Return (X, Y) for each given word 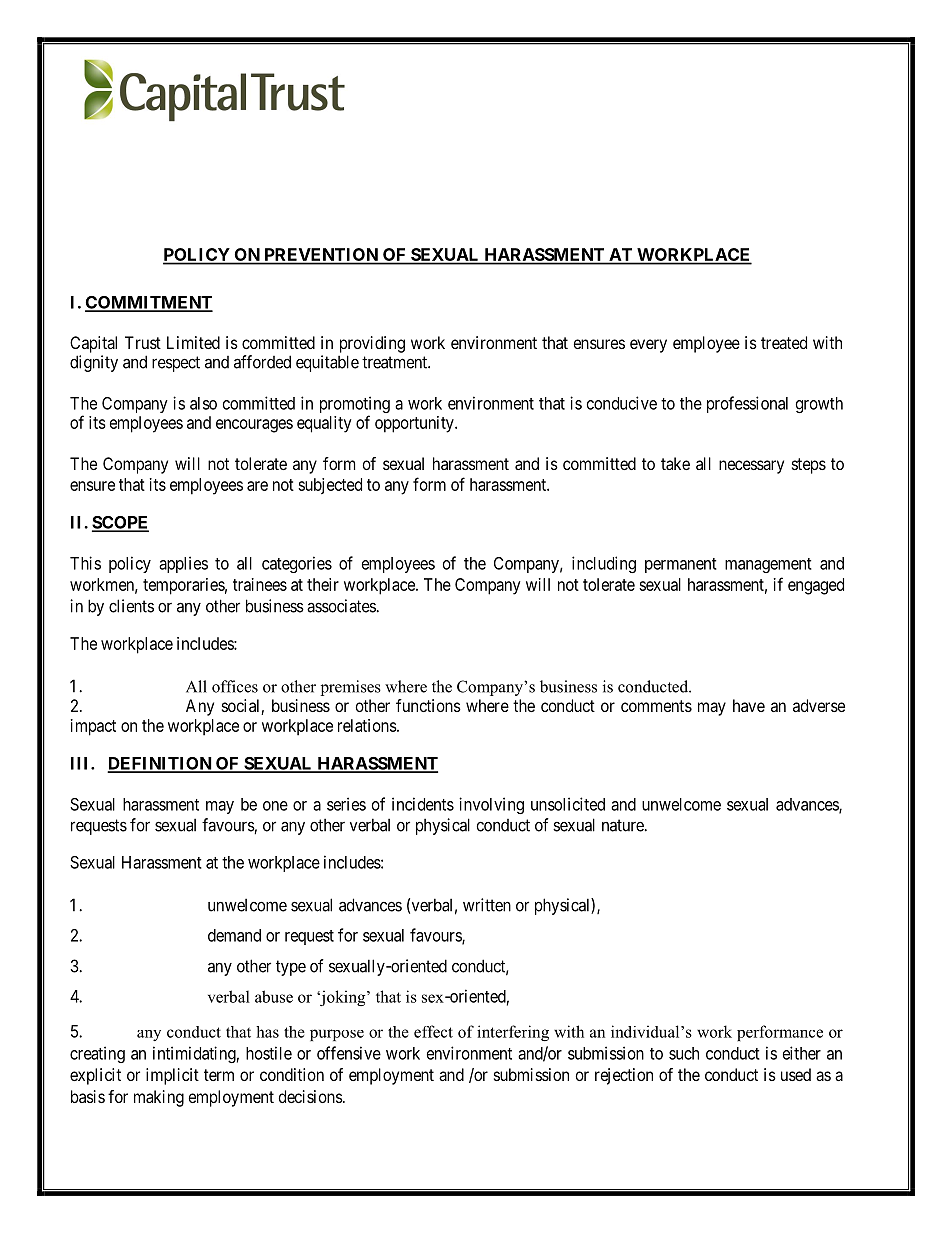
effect (433, 1031)
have (749, 705)
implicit (172, 1076)
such (684, 1053)
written (487, 905)
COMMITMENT (149, 303)
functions (428, 705)
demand (234, 935)
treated (784, 342)
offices (235, 686)
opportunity (415, 424)
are (257, 486)
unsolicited (568, 804)
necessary (751, 467)
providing (372, 344)
